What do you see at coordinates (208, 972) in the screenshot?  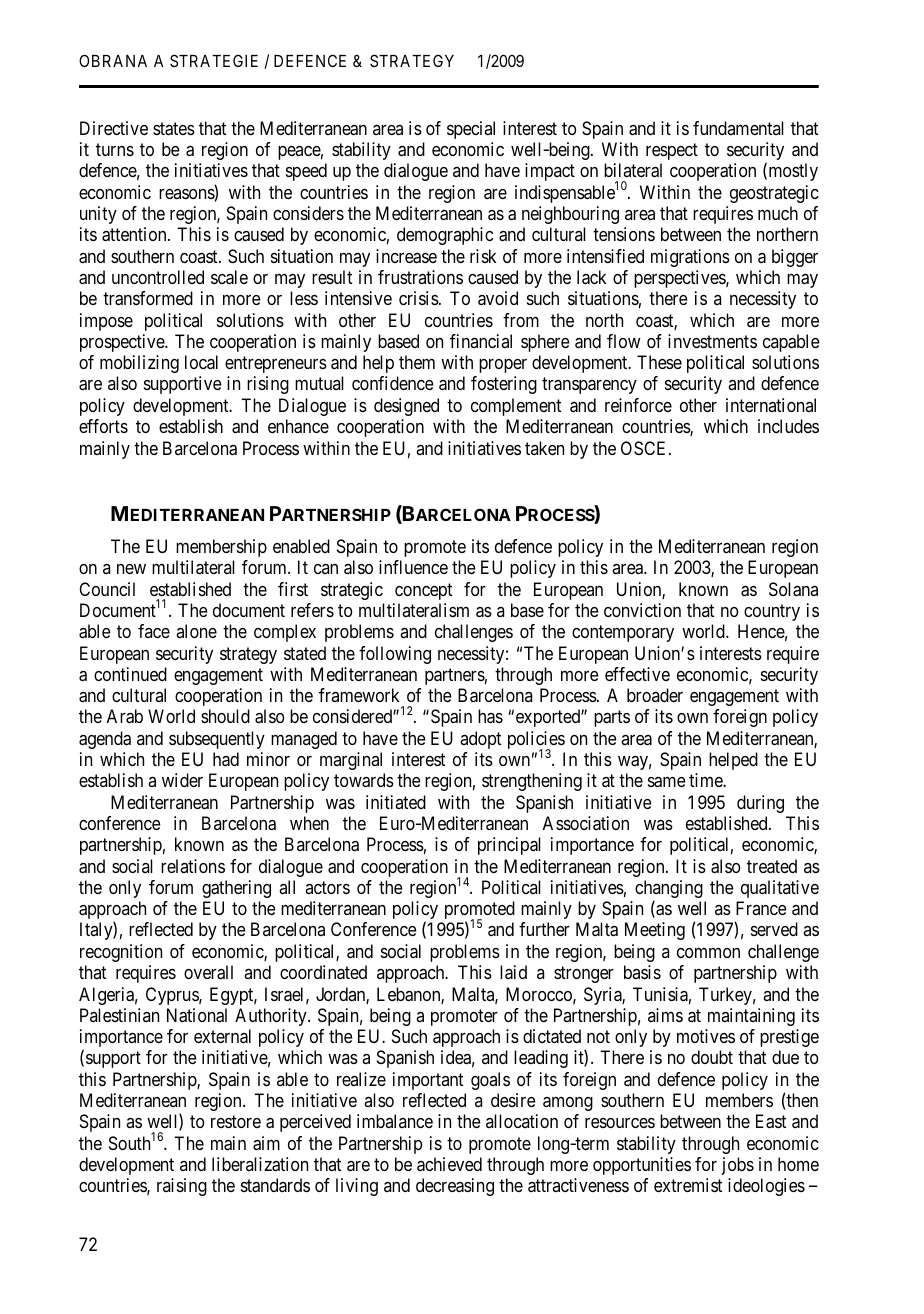 I see `overall` at bounding box center [208, 972].
